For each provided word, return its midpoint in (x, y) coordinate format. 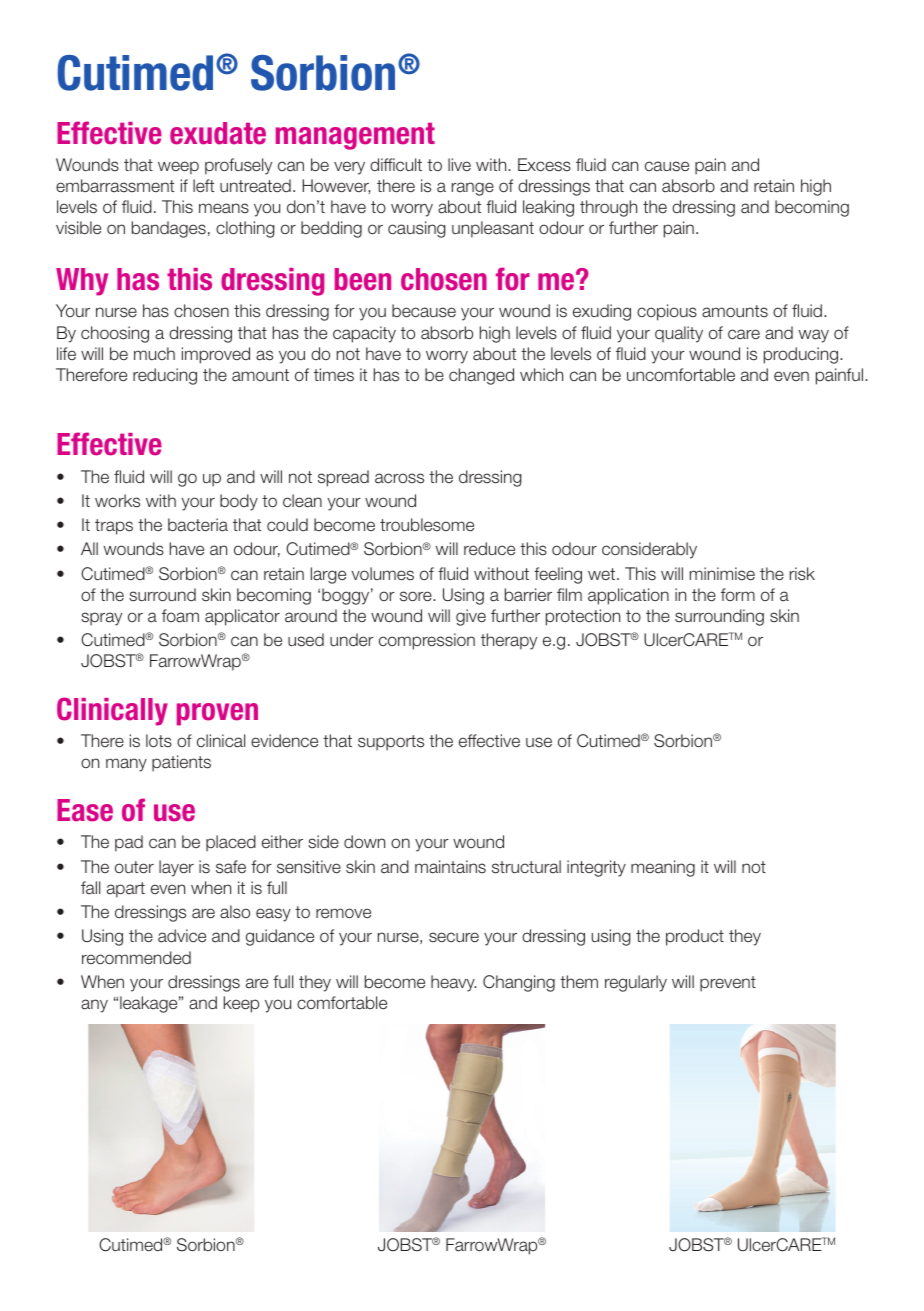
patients (181, 763)
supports (391, 743)
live (459, 164)
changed (481, 376)
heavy (453, 983)
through (608, 208)
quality (679, 334)
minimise (722, 574)
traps (114, 527)
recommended (136, 958)
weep (178, 168)
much (154, 353)
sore (417, 596)
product (695, 937)
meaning (663, 868)
